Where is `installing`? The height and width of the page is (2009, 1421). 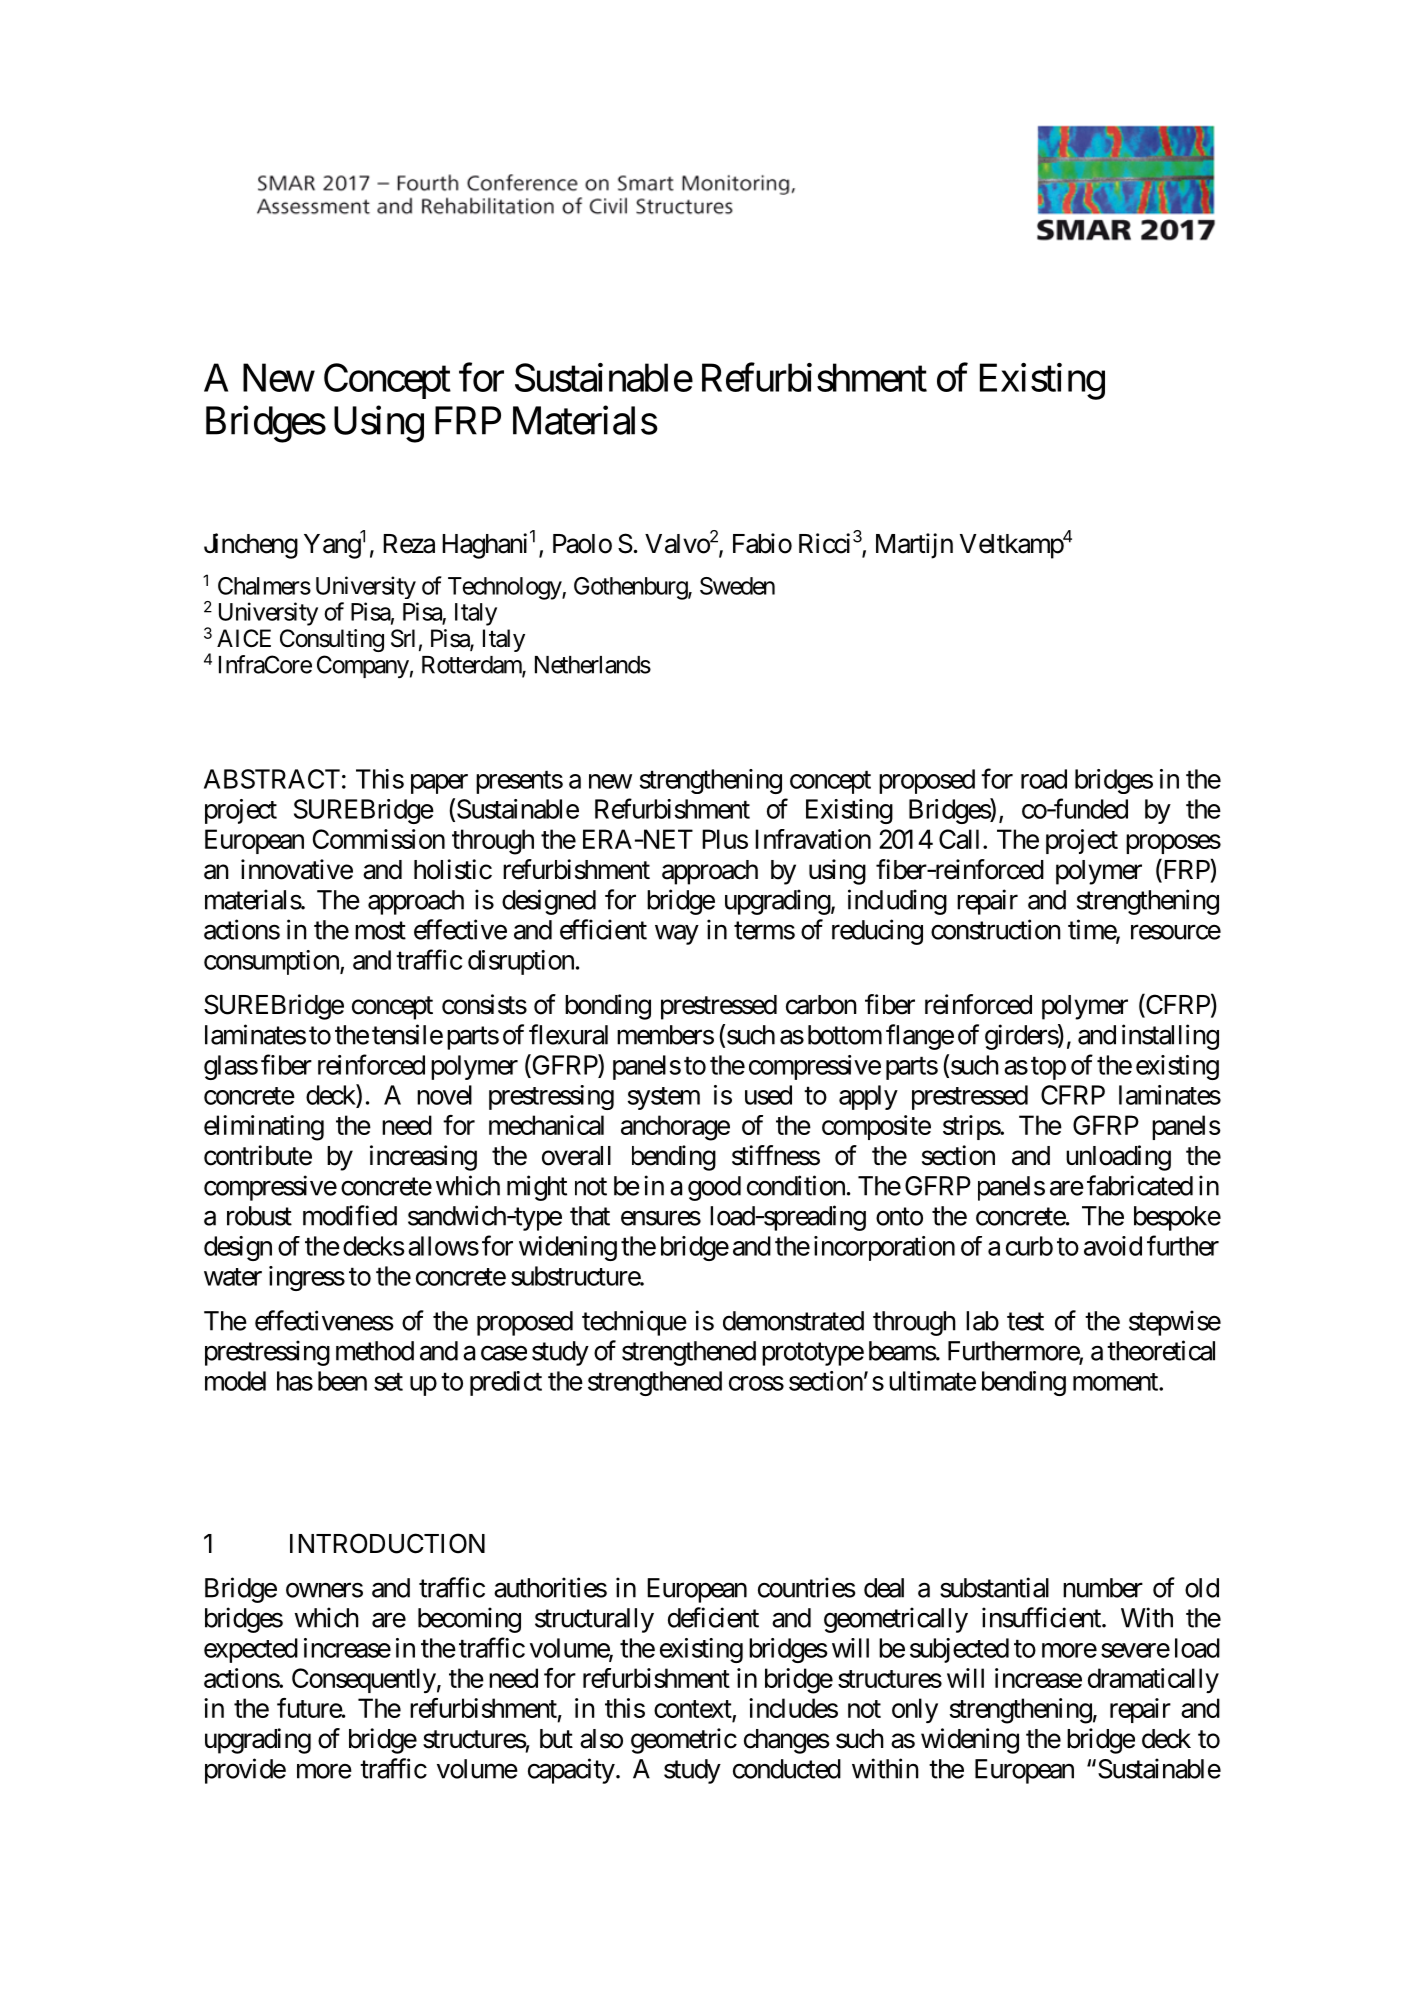
installing is located at coordinates (1170, 1037).
